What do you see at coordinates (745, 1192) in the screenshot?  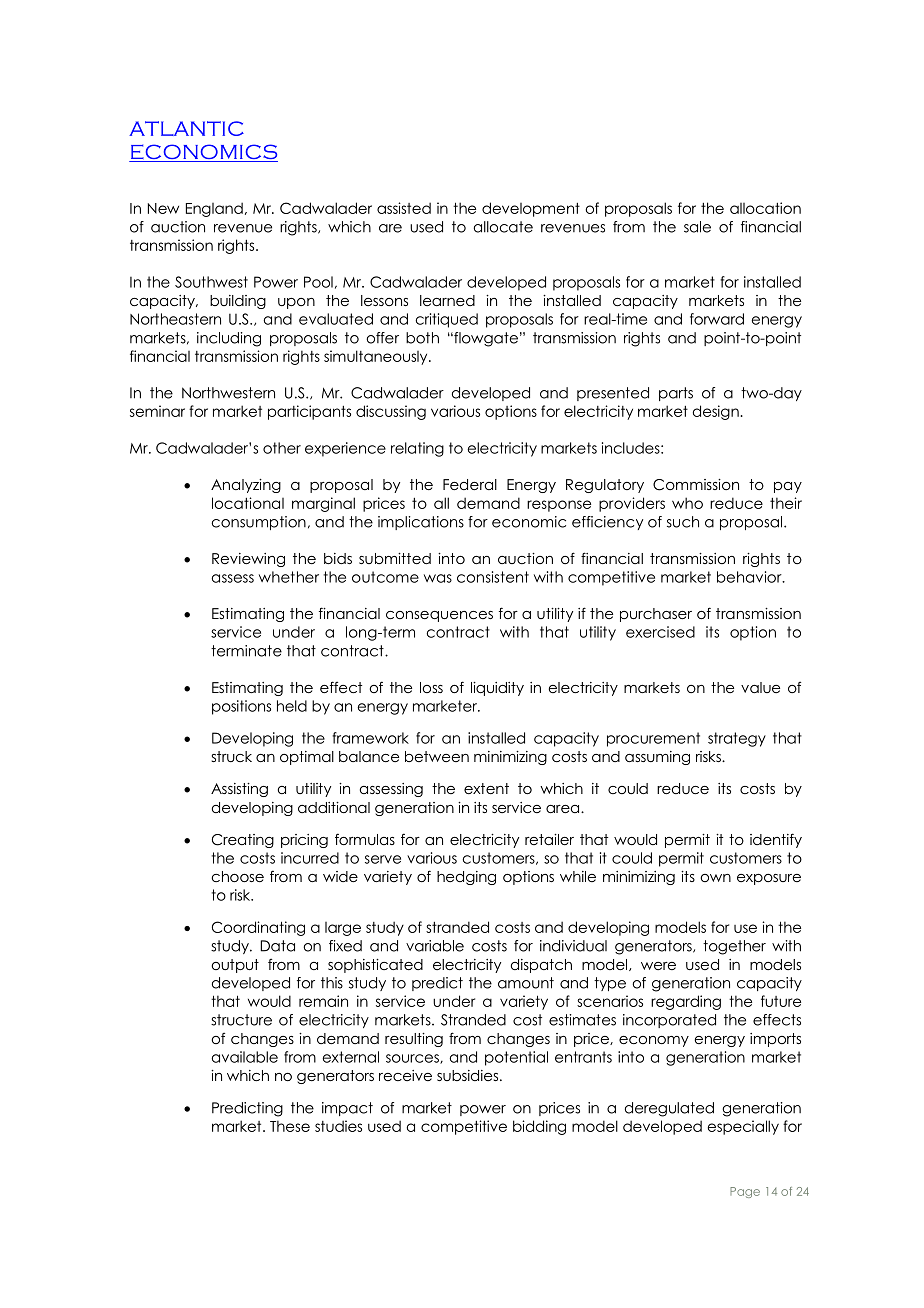 I see `Page` at bounding box center [745, 1192].
